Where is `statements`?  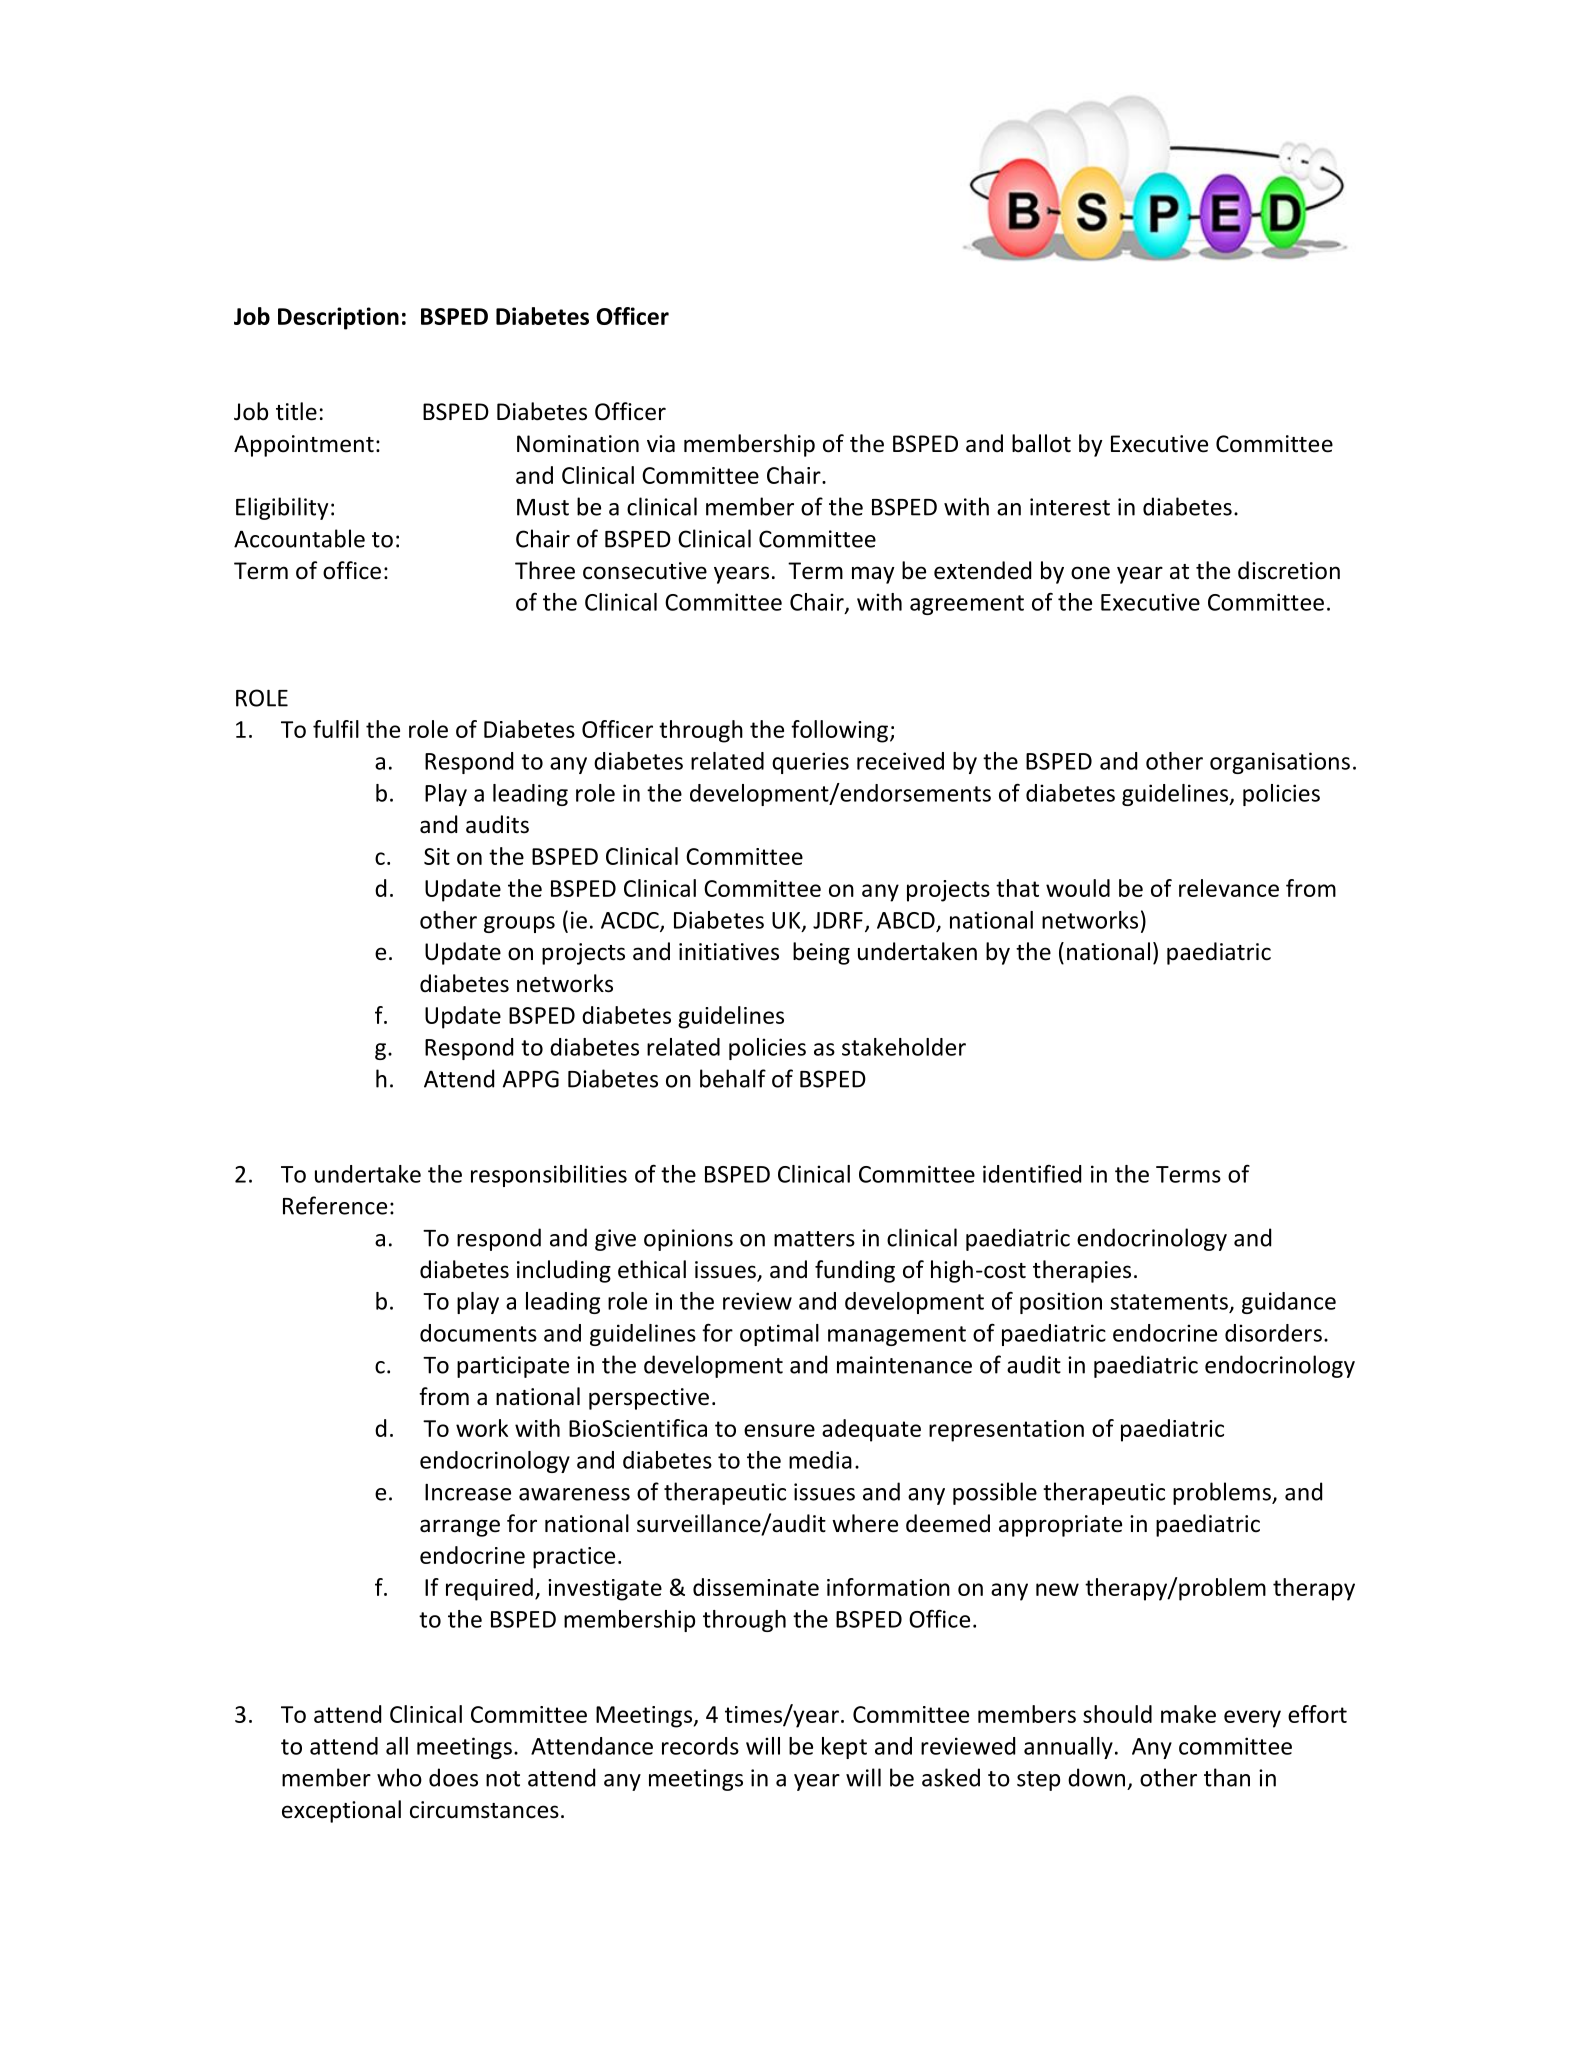
statements is located at coordinates (1169, 1302).
